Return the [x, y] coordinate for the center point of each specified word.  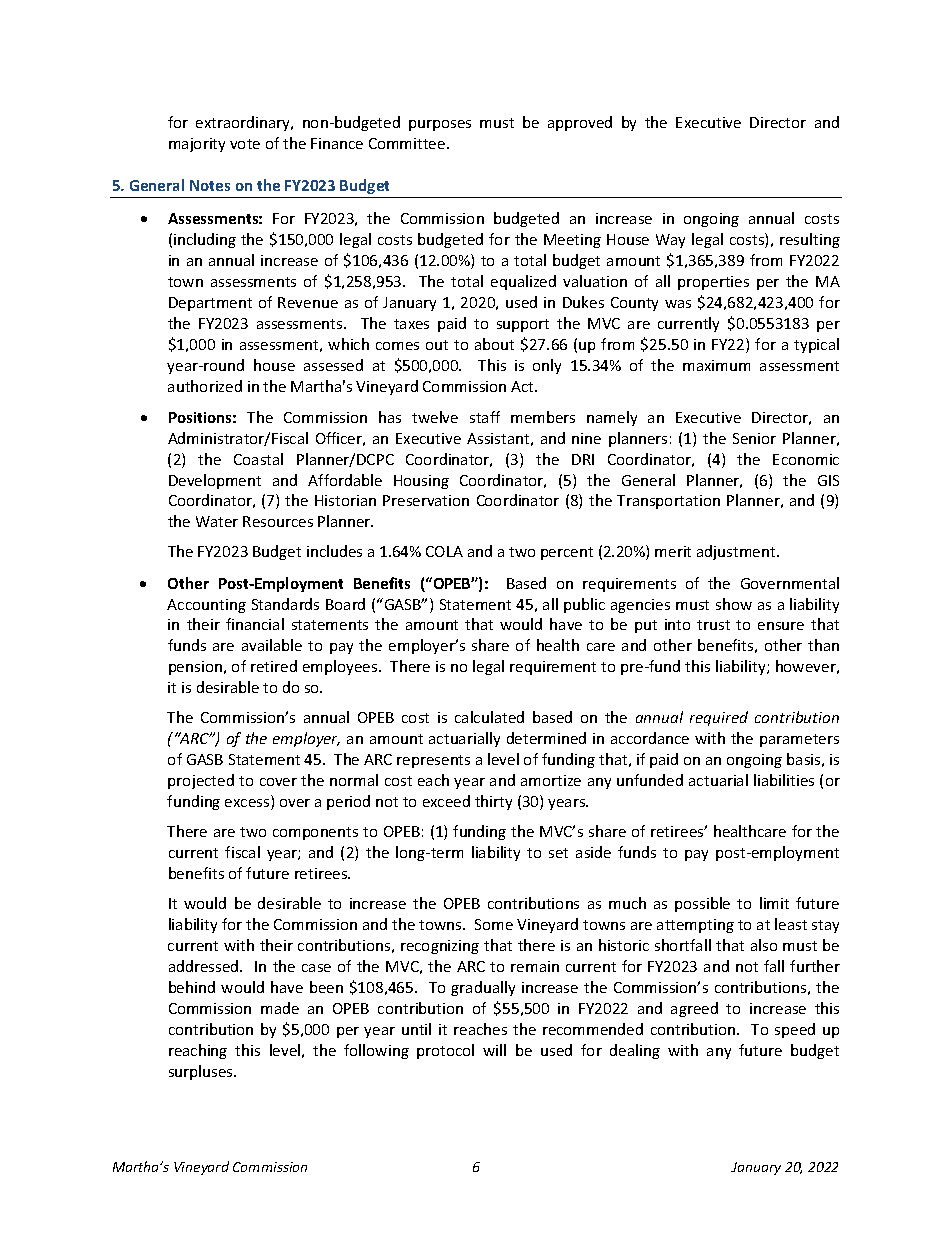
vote [245, 144]
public [584, 605]
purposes [440, 125]
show [734, 604]
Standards [285, 604]
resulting [810, 240]
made [280, 1008]
